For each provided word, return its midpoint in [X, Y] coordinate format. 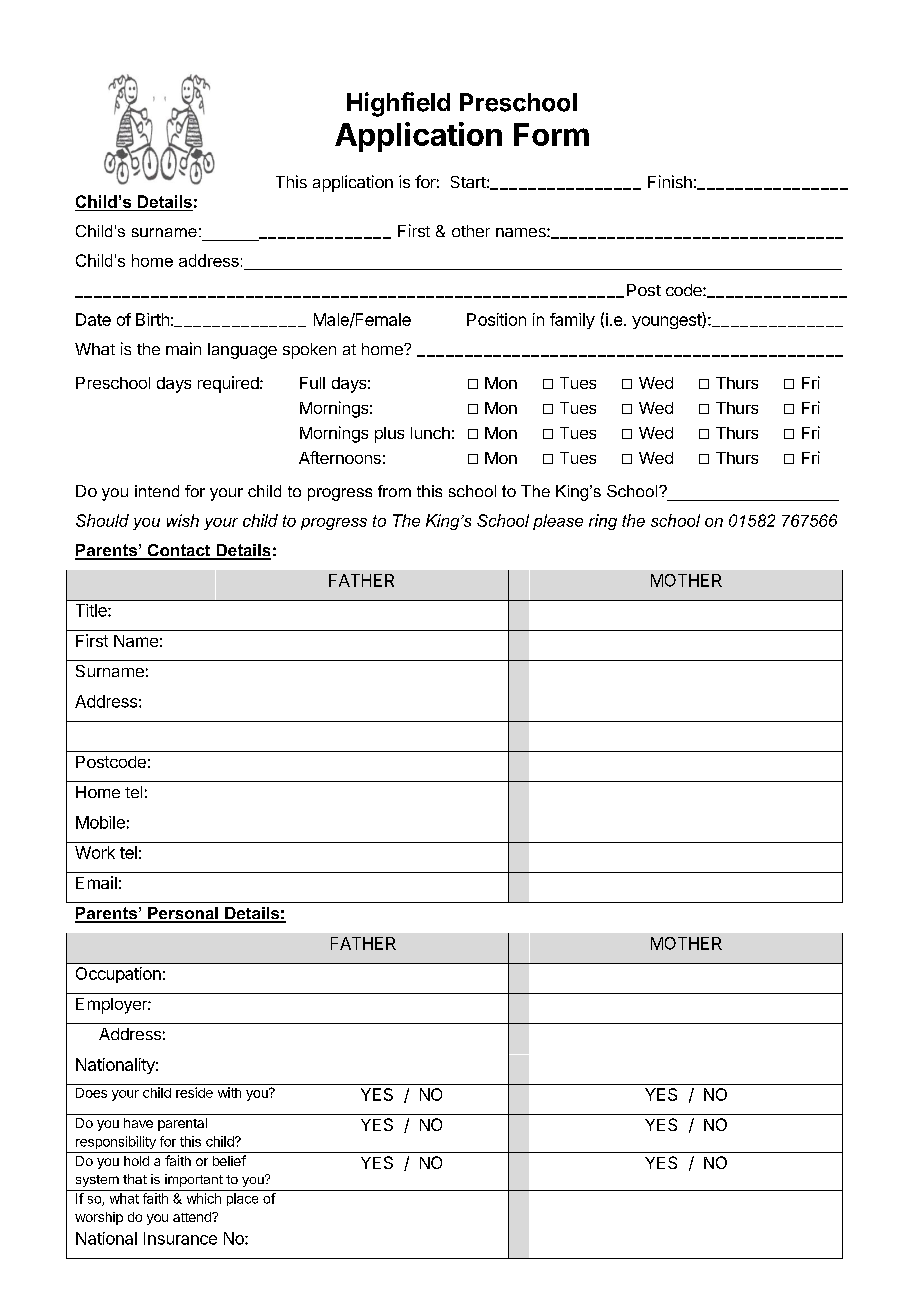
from [394, 491]
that [135, 1179]
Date [93, 319]
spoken [309, 351]
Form [551, 134]
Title [92, 610]
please [558, 522]
